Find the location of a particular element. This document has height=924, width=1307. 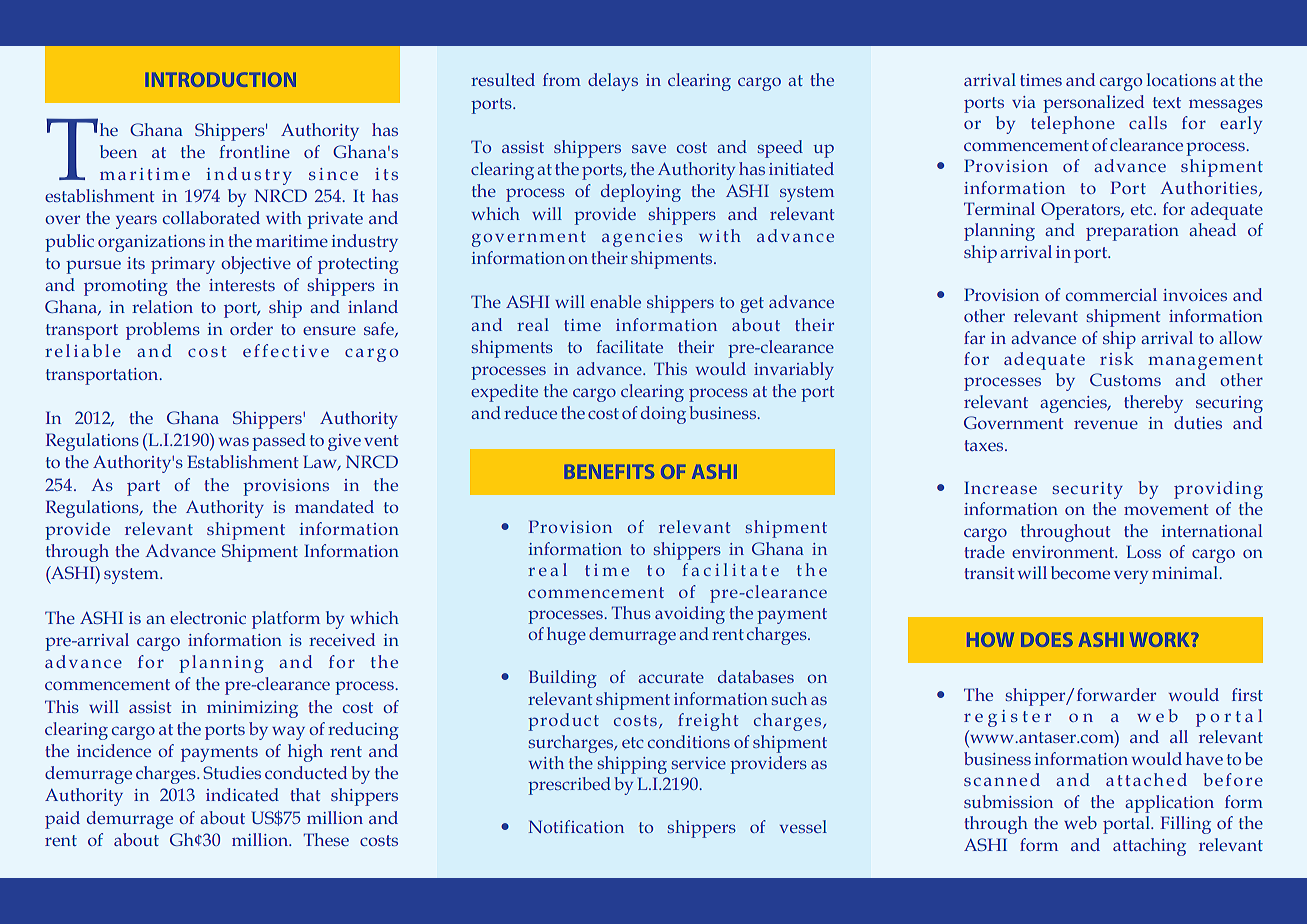

BENEFITS is located at coordinates (610, 471).
